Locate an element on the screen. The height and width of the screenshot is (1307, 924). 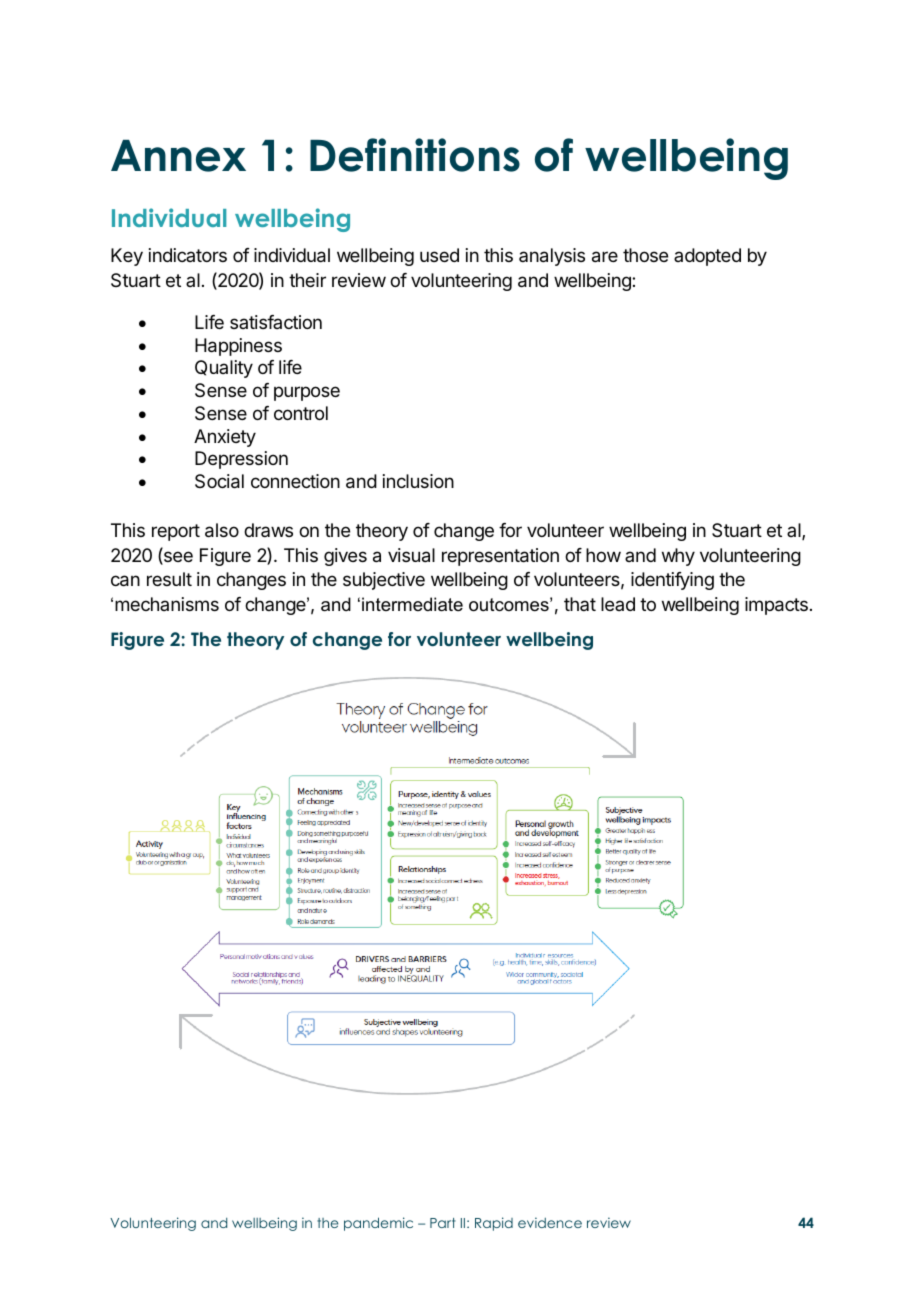
evidence is located at coordinates (550, 1222).
